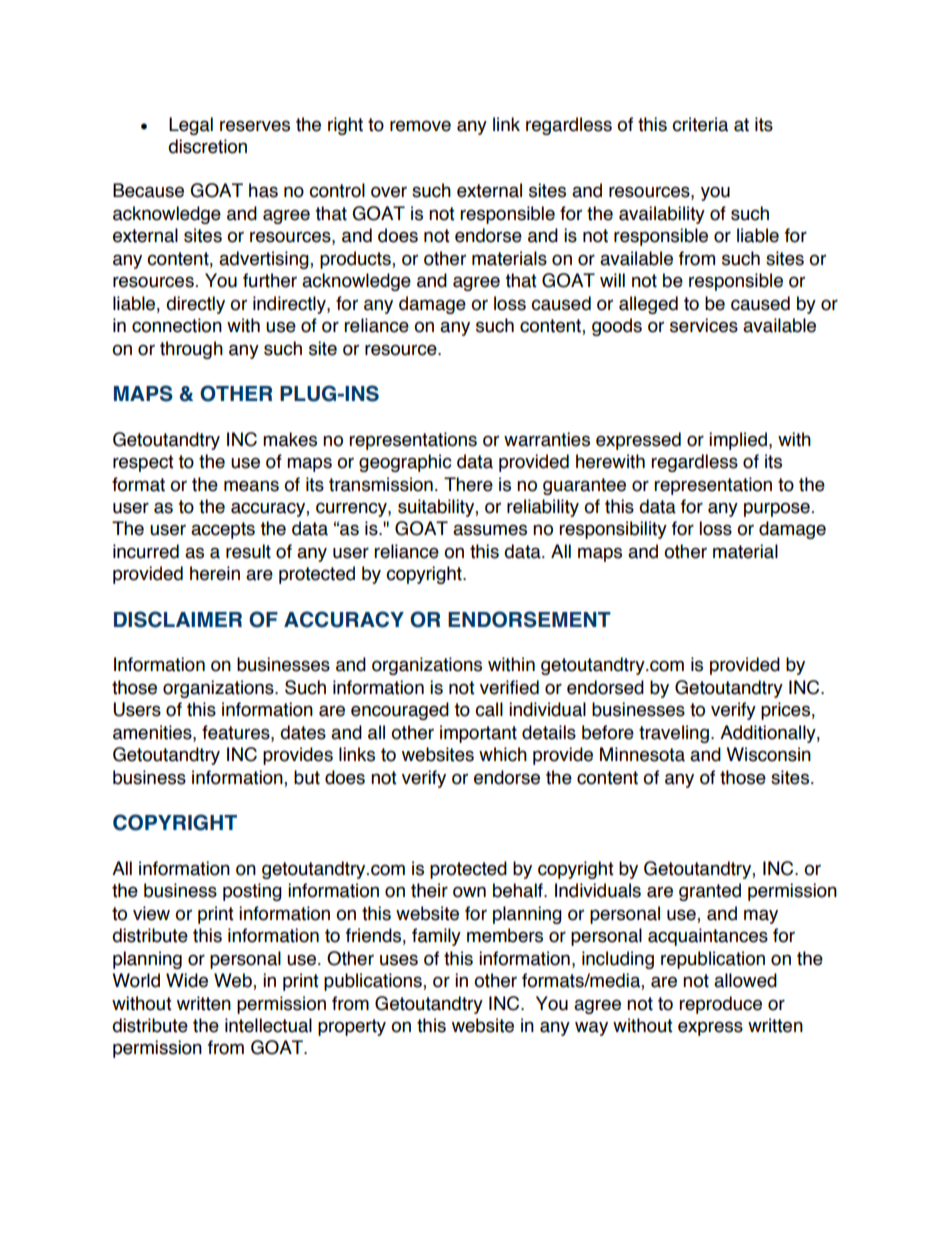  What do you see at coordinates (399, 960) in the screenshot?
I see `uses` at bounding box center [399, 960].
